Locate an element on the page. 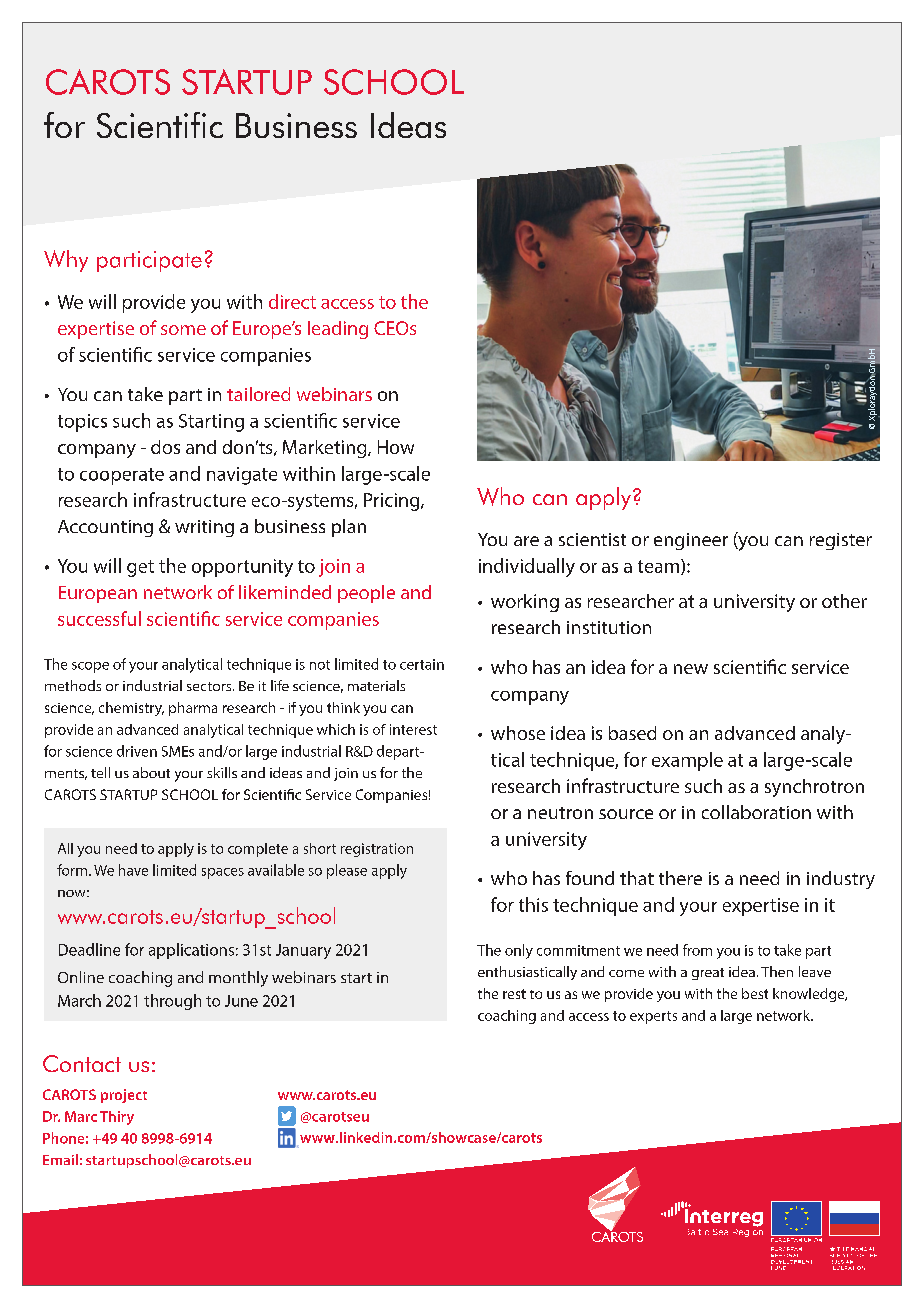 The width and height of the page is (924, 1308). new is located at coordinates (691, 669).
